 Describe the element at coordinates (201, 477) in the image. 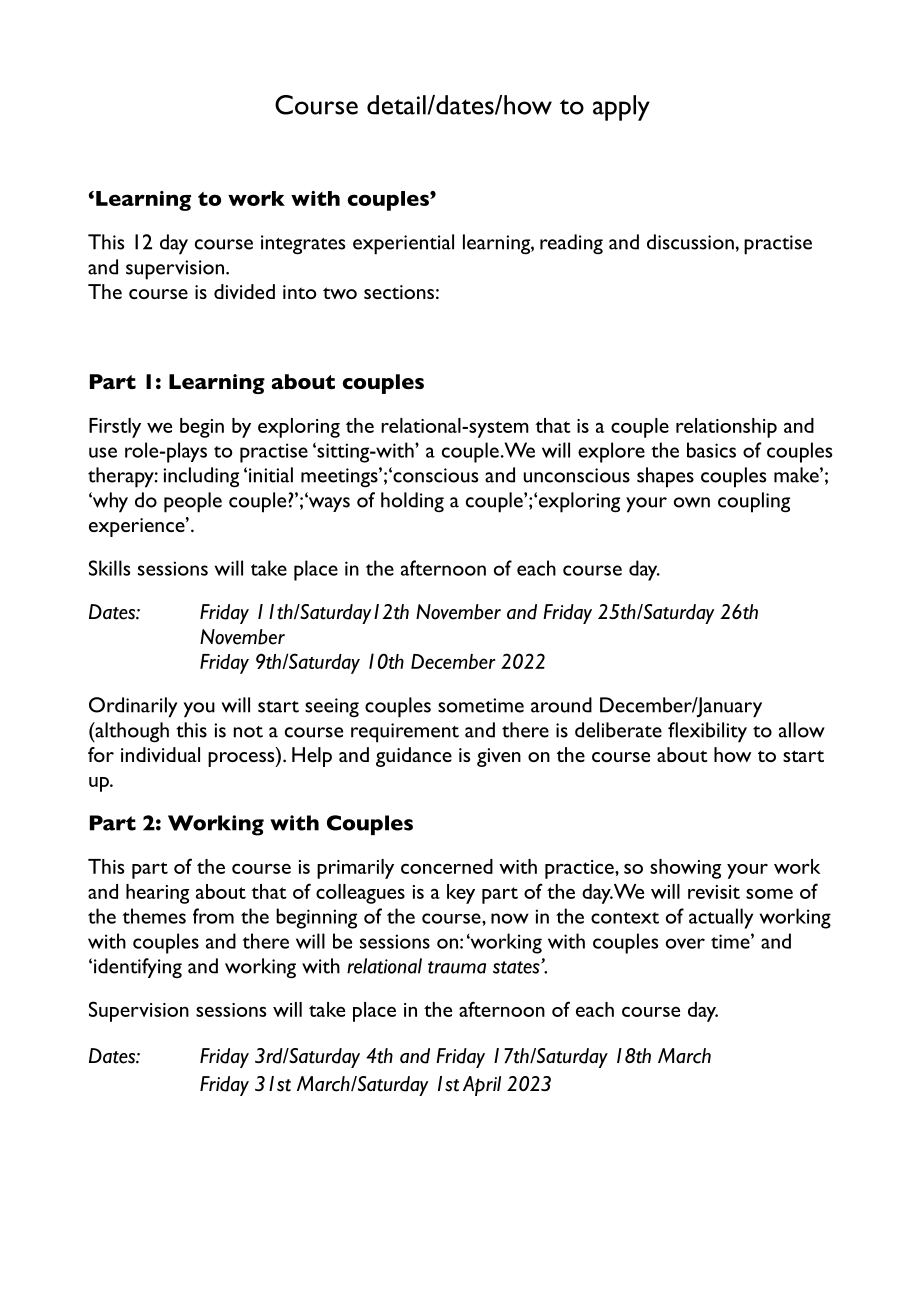

I see `including` at that location.
